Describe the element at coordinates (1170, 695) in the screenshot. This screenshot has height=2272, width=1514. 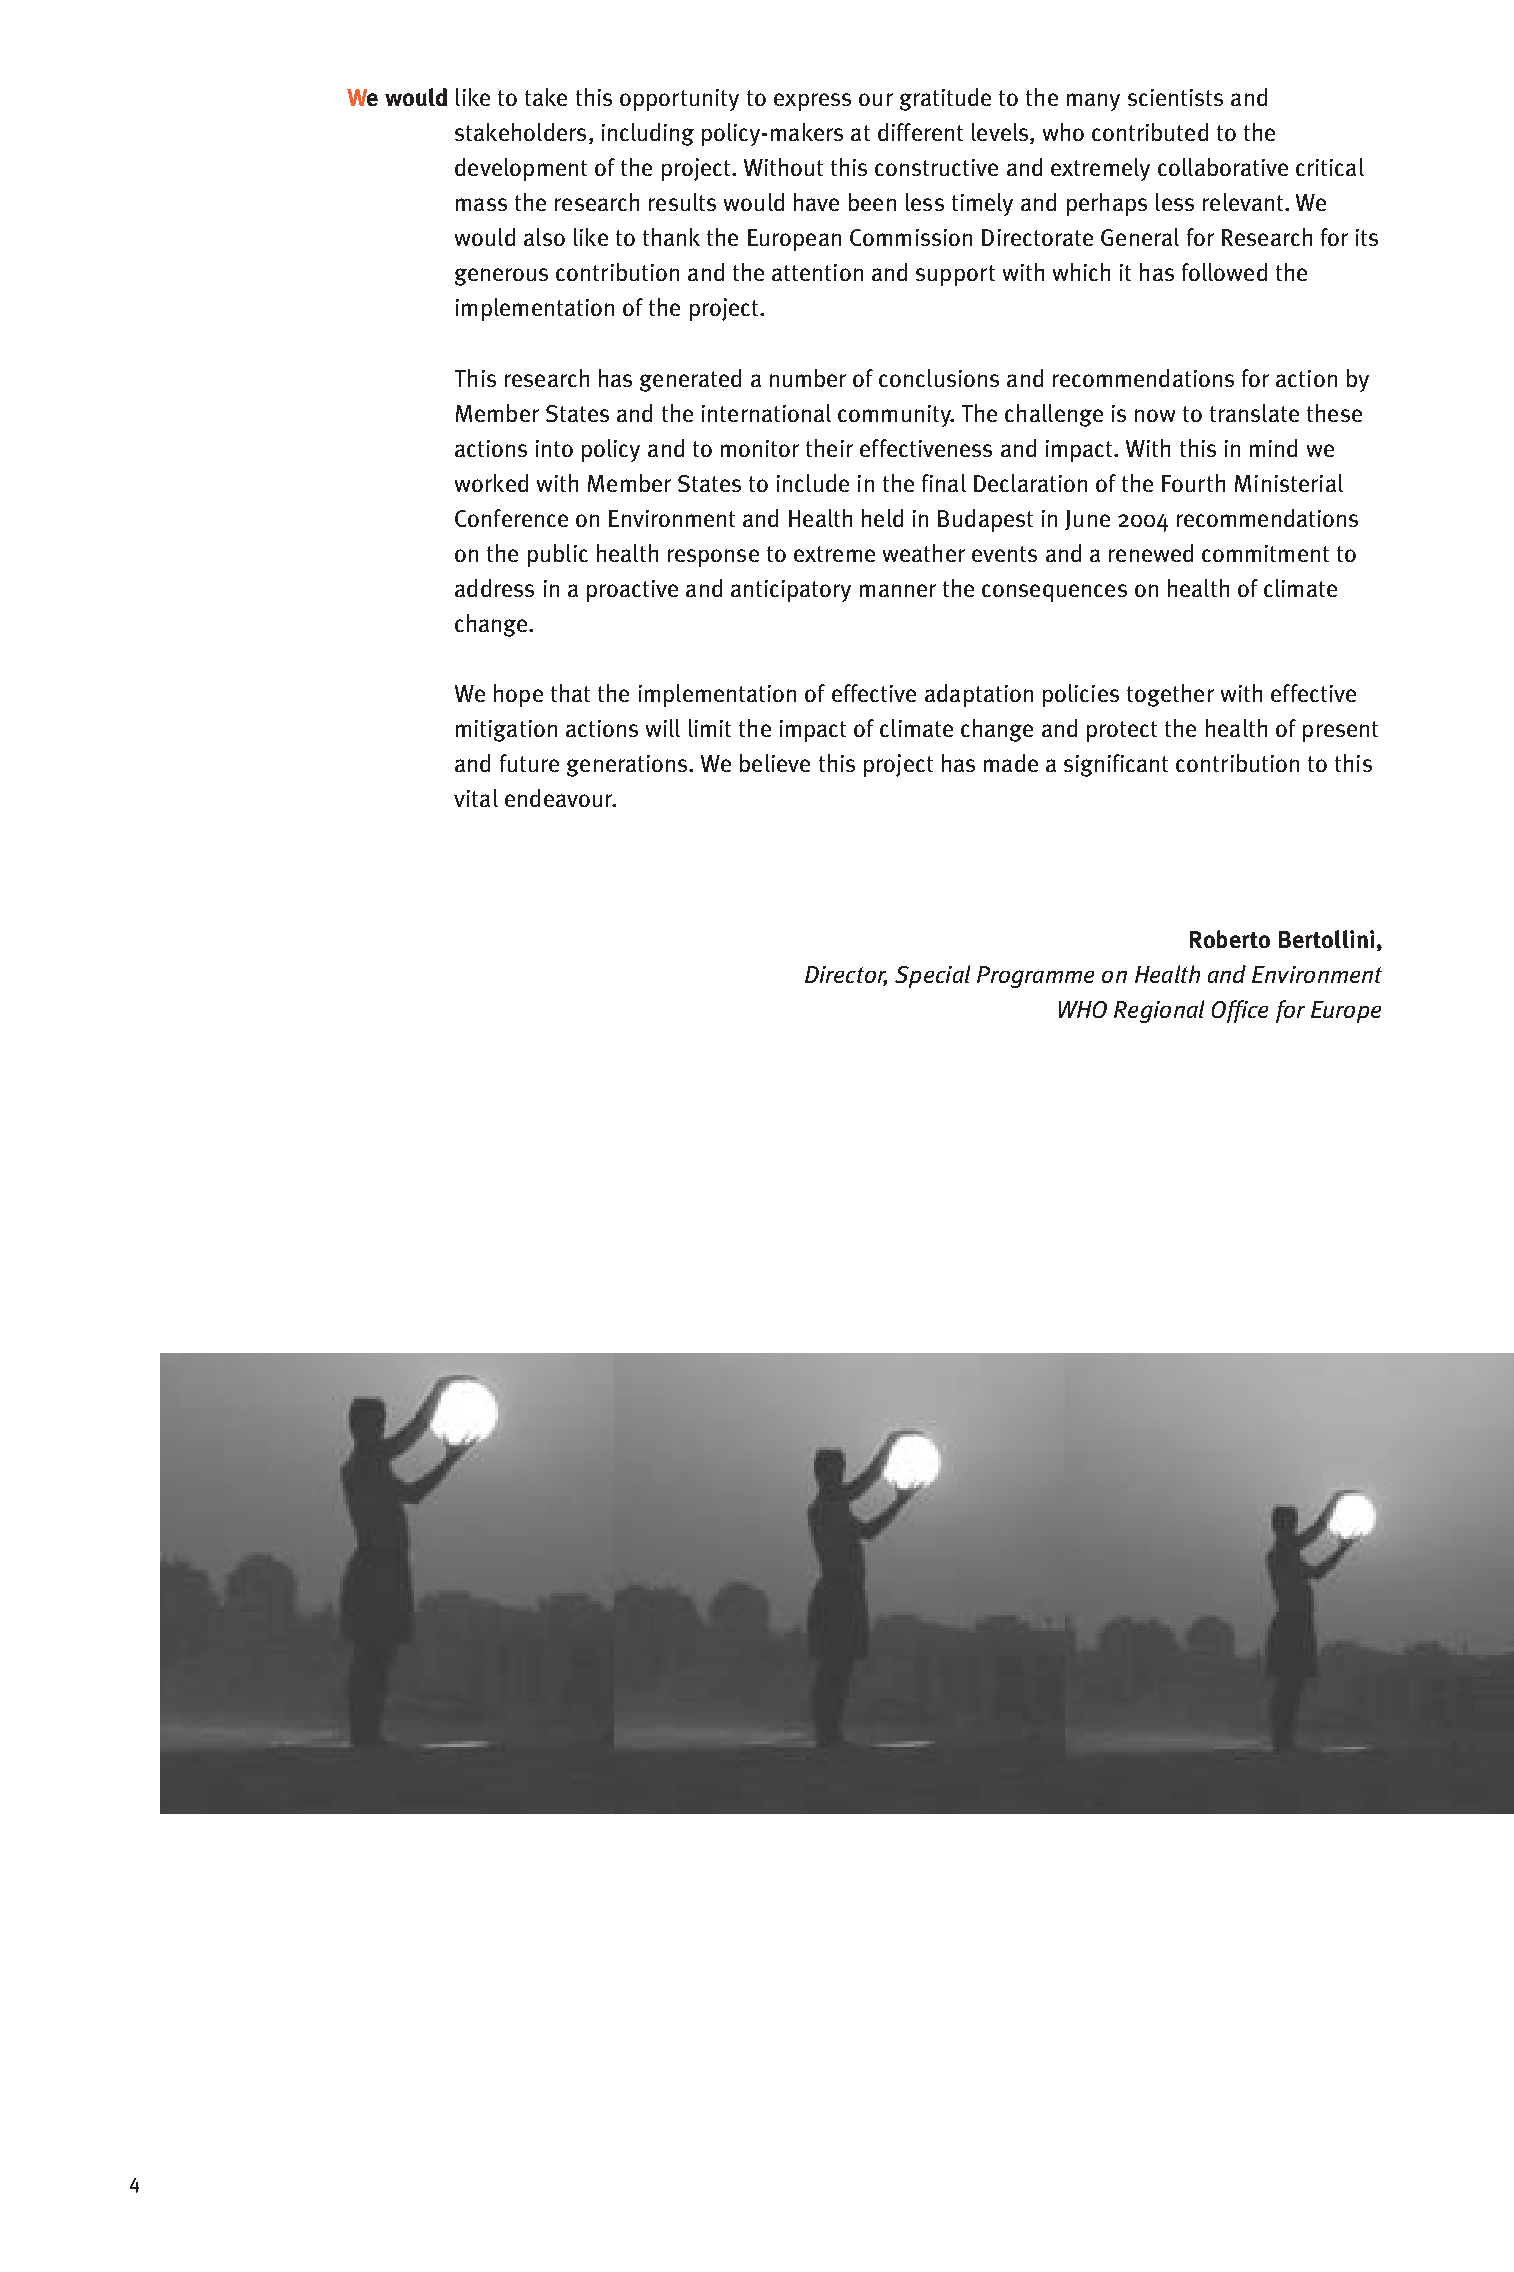
I see `together` at that location.
